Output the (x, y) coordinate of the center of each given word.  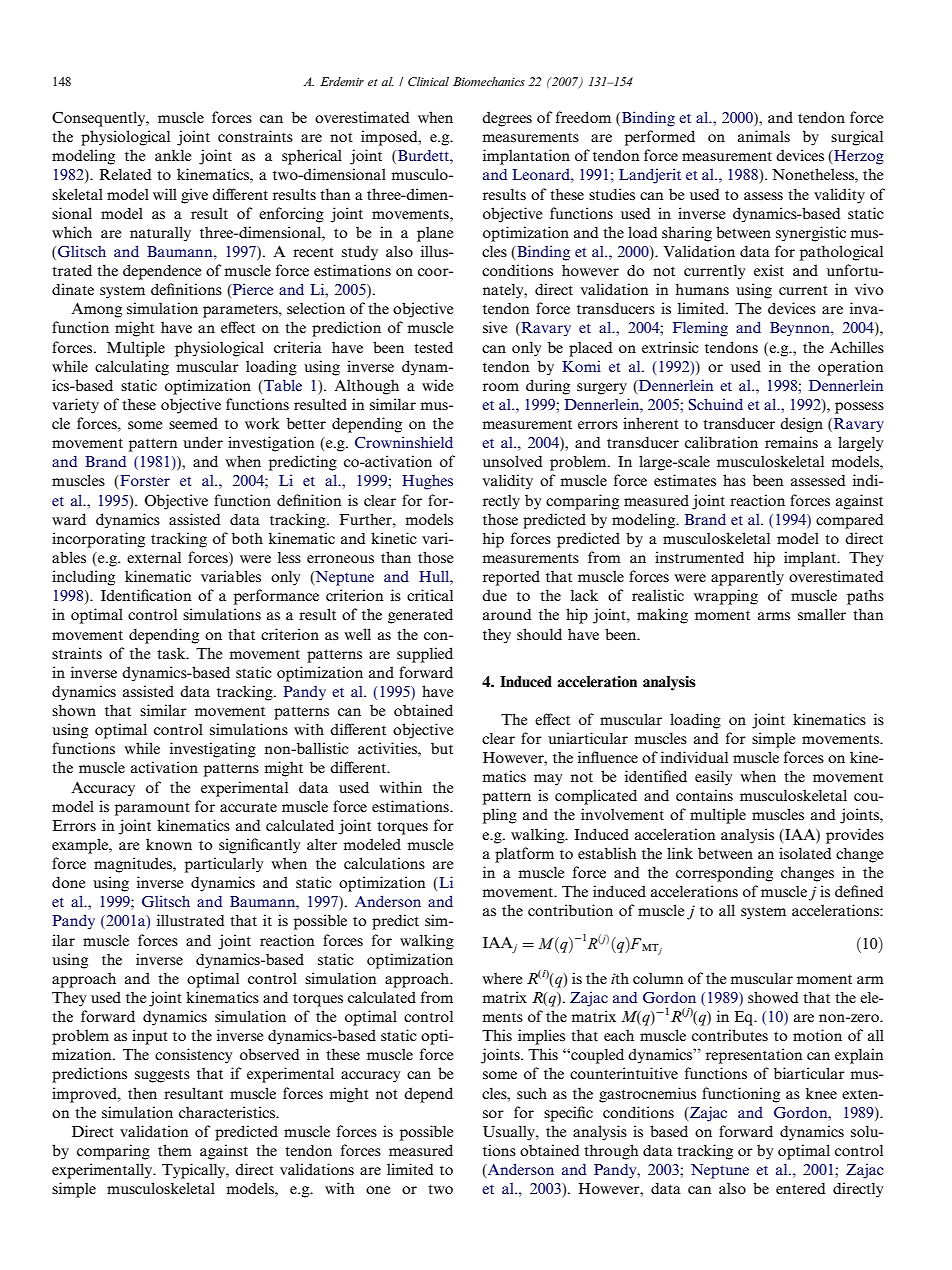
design (801, 425)
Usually (510, 1133)
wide (438, 385)
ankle (173, 155)
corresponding (724, 874)
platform (524, 855)
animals (764, 136)
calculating (132, 368)
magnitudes (134, 865)
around (507, 614)
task (172, 653)
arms (774, 616)
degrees (507, 119)
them (175, 1150)
